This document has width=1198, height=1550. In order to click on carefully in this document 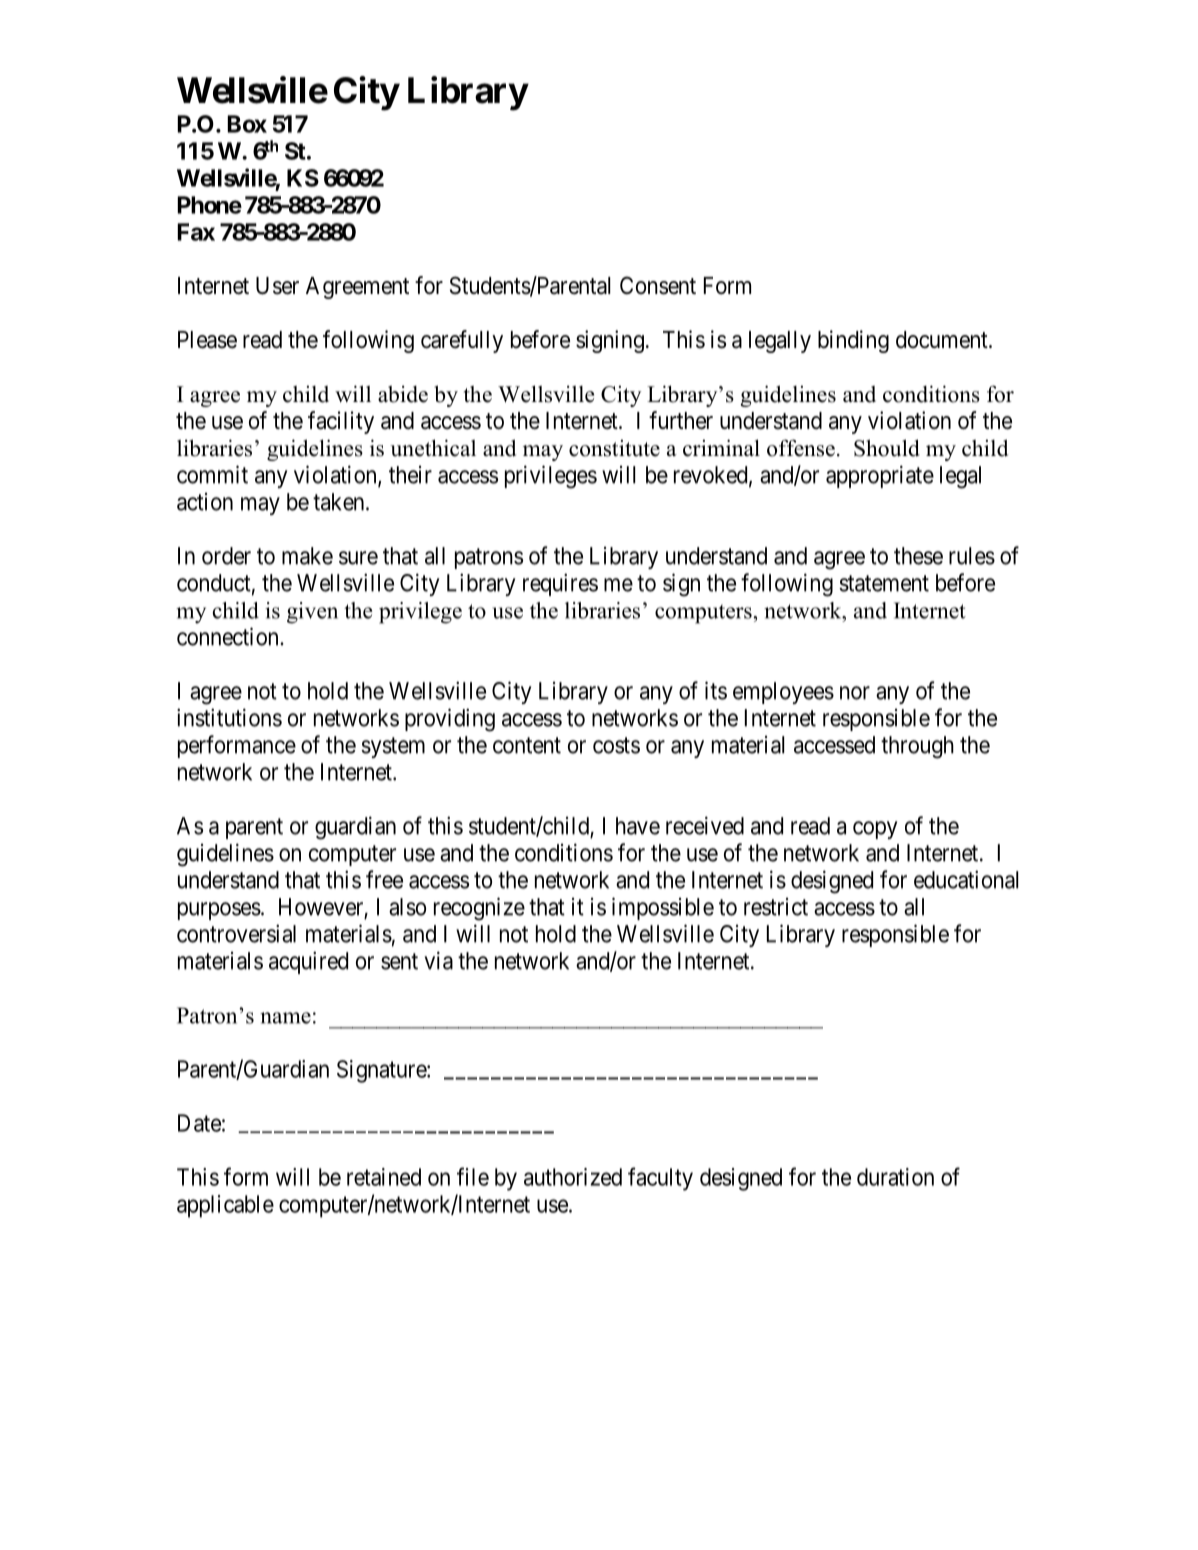, I will do `click(462, 341)`.
